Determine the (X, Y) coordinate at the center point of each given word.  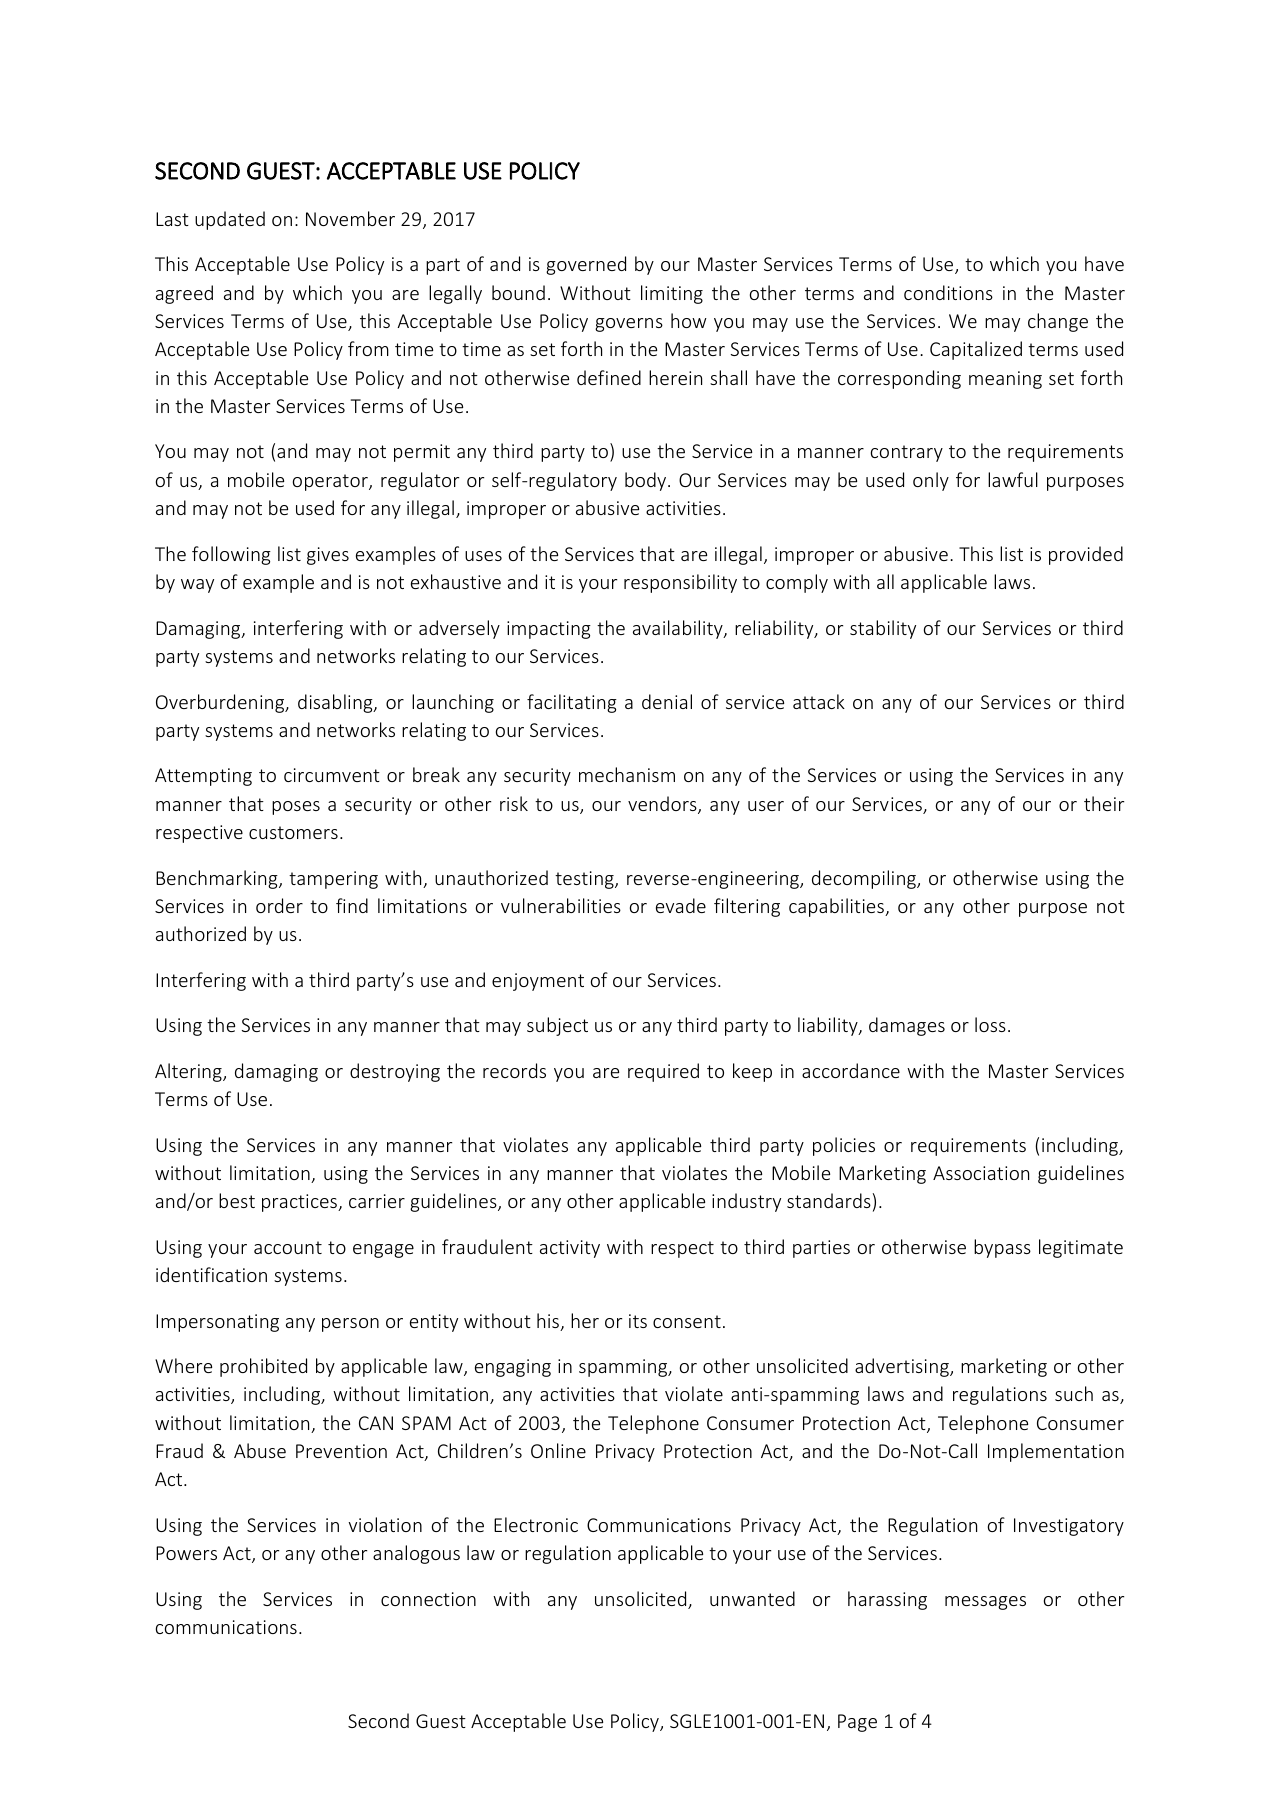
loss (990, 1024)
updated (230, 220)
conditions (948, 292)
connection (428, 1599)
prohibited (263, 1367)
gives (328, 556)
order (279, 905)
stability (883, 629)
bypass (1002, 1248)
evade (681, 905)
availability (679, 629)
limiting (672, 294)
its (638, 1321)
